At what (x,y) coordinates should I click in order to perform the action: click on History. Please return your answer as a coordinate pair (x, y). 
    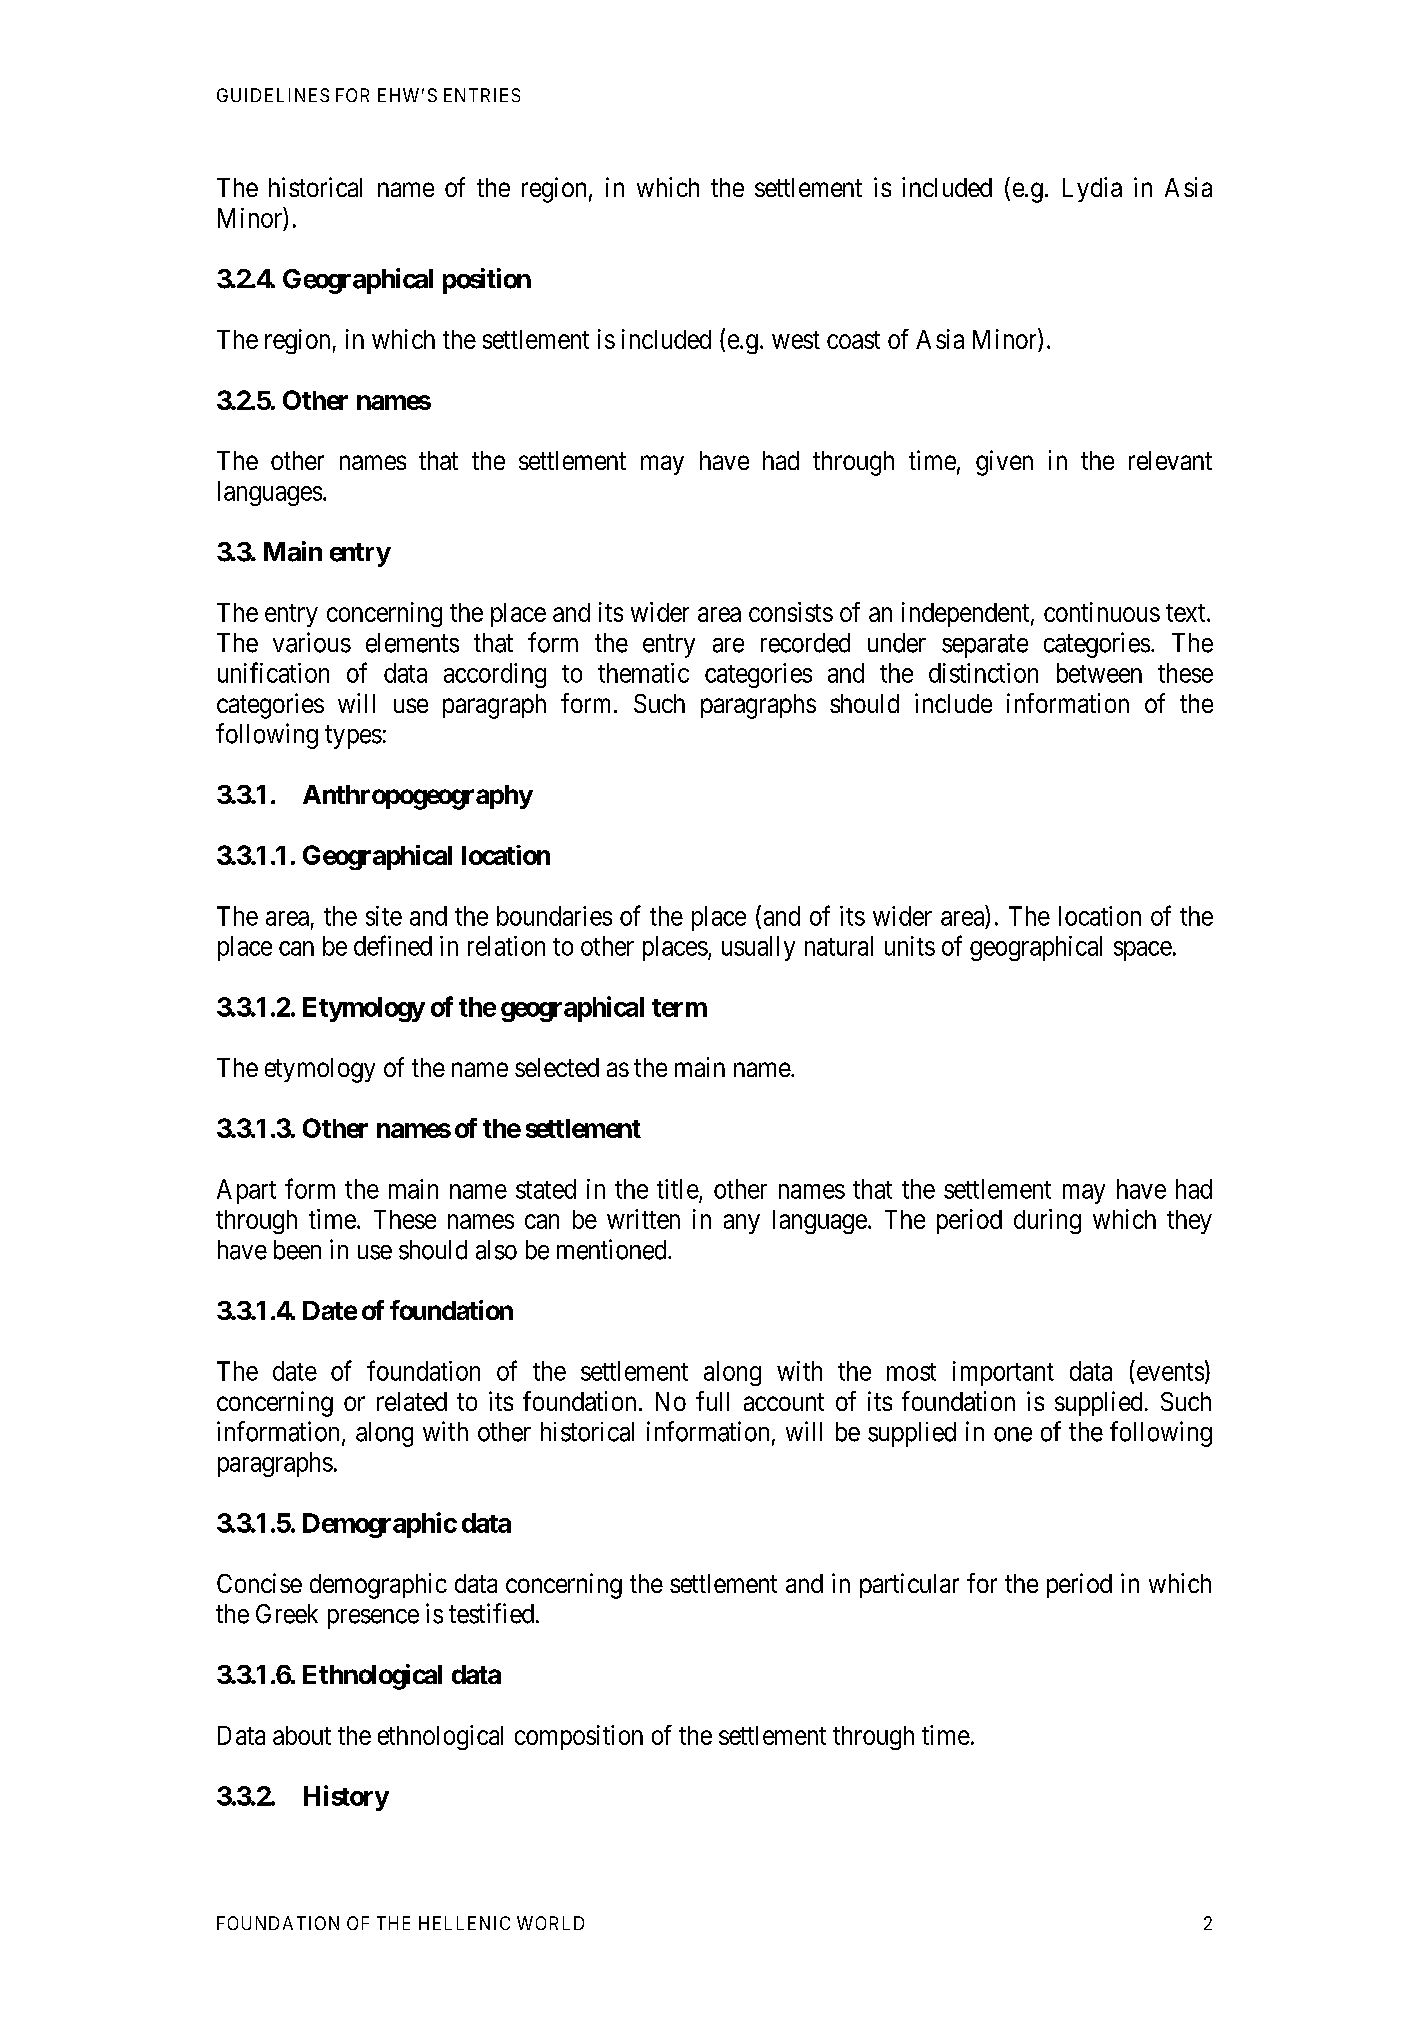
    Looking at the image, I should click on (346, 1798).
